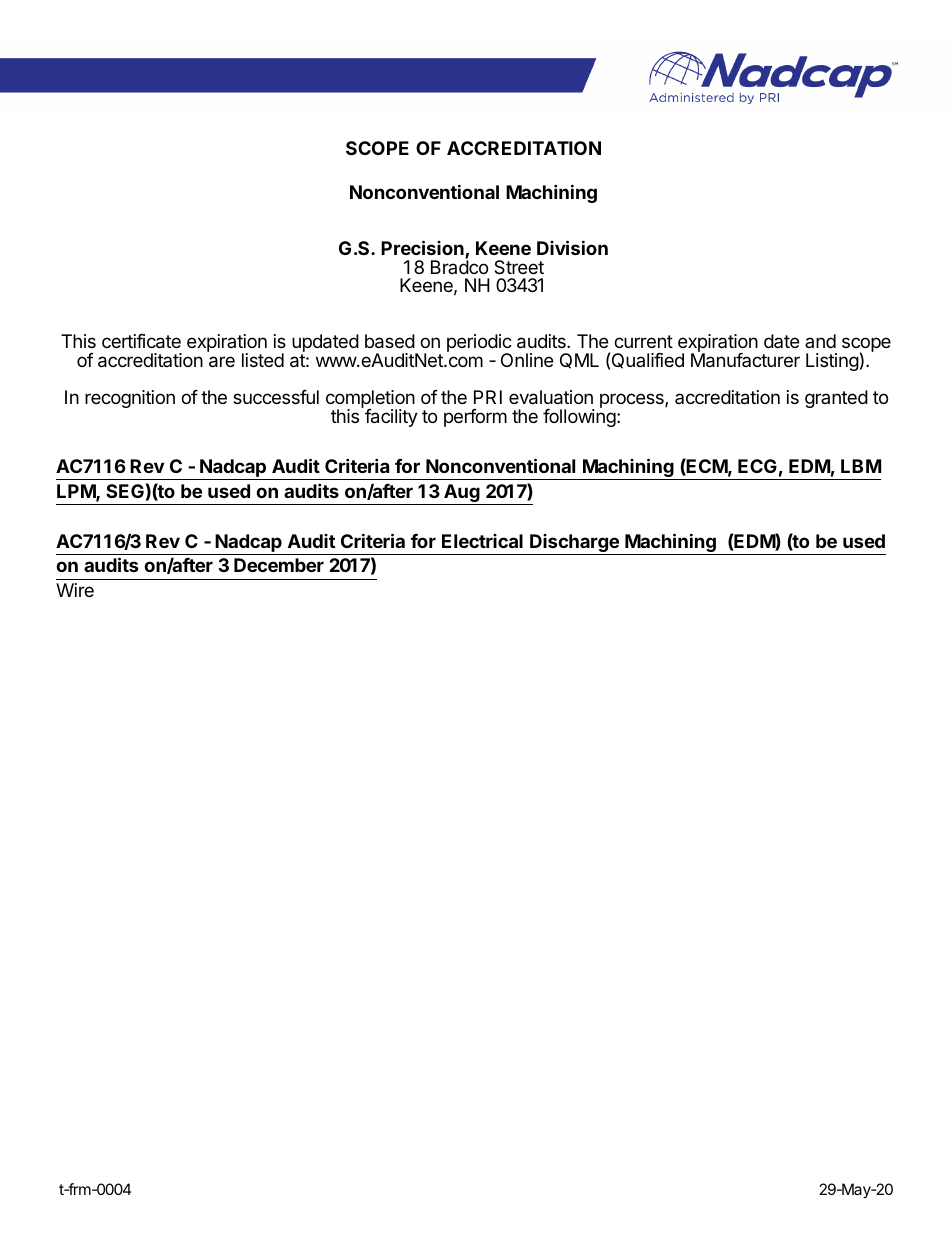  I want to click on ECG, so click(757, 466).
